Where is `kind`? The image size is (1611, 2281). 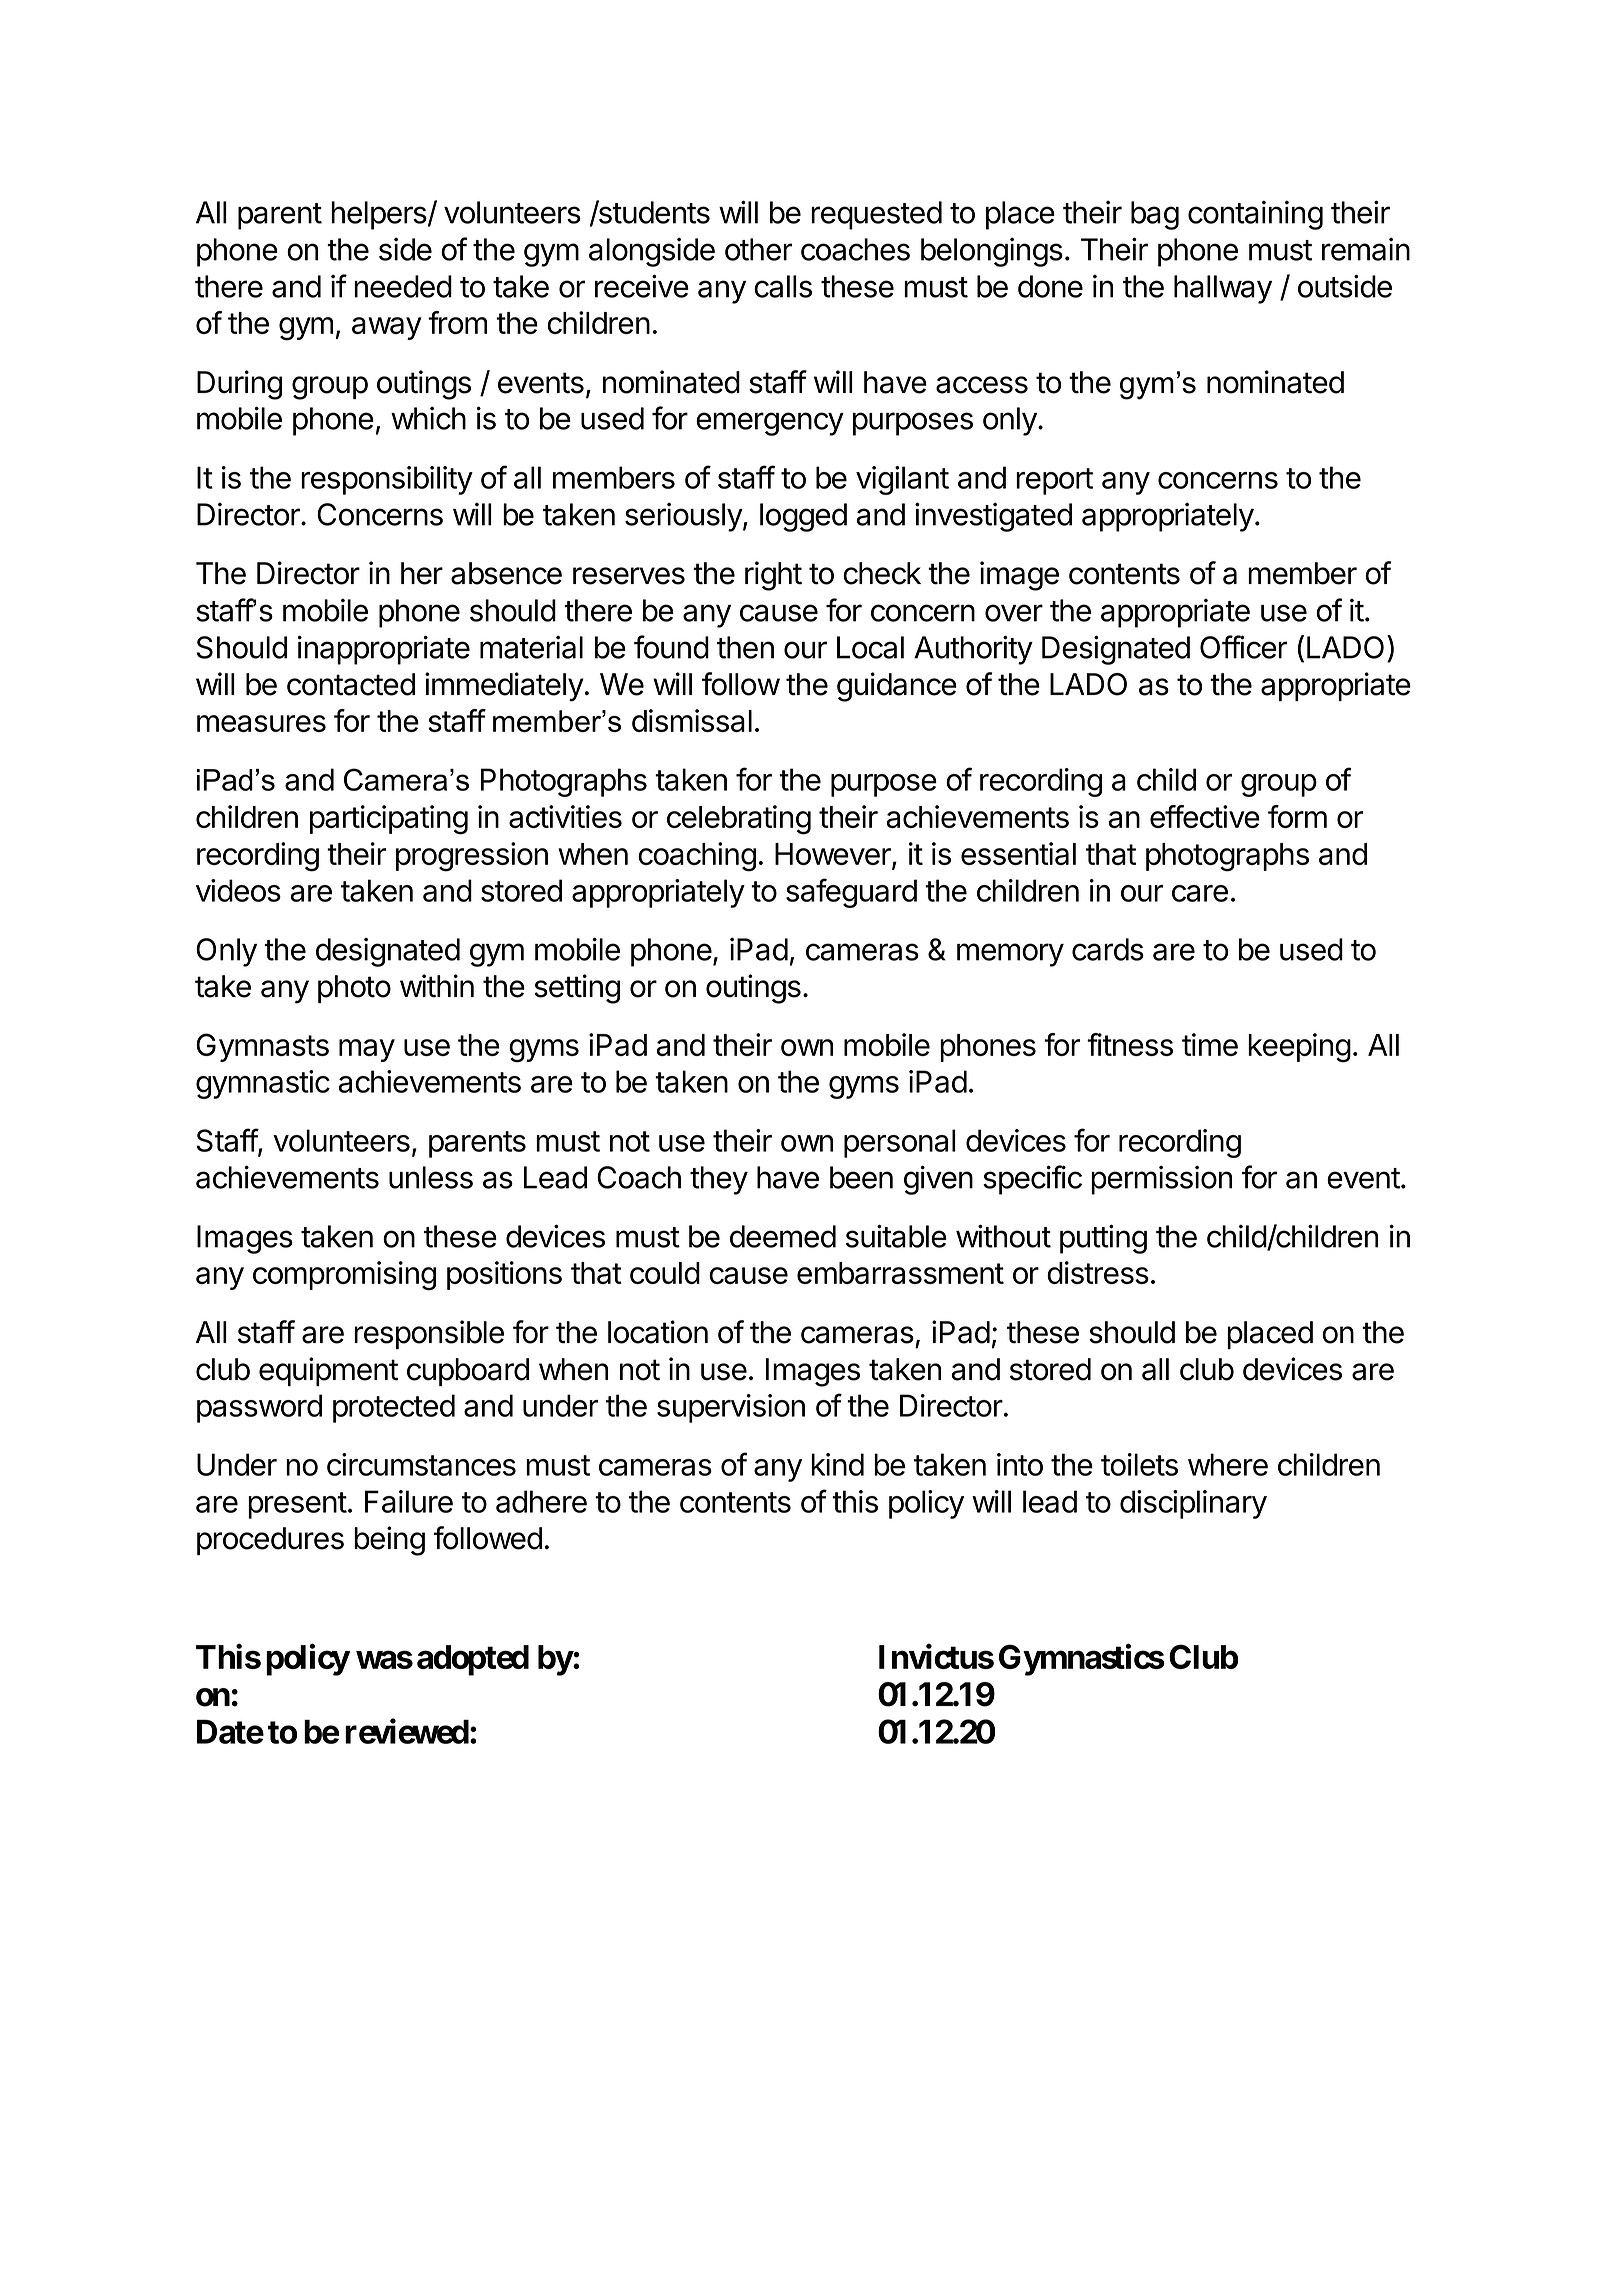 kind is located at coordinates (837, 1464).
